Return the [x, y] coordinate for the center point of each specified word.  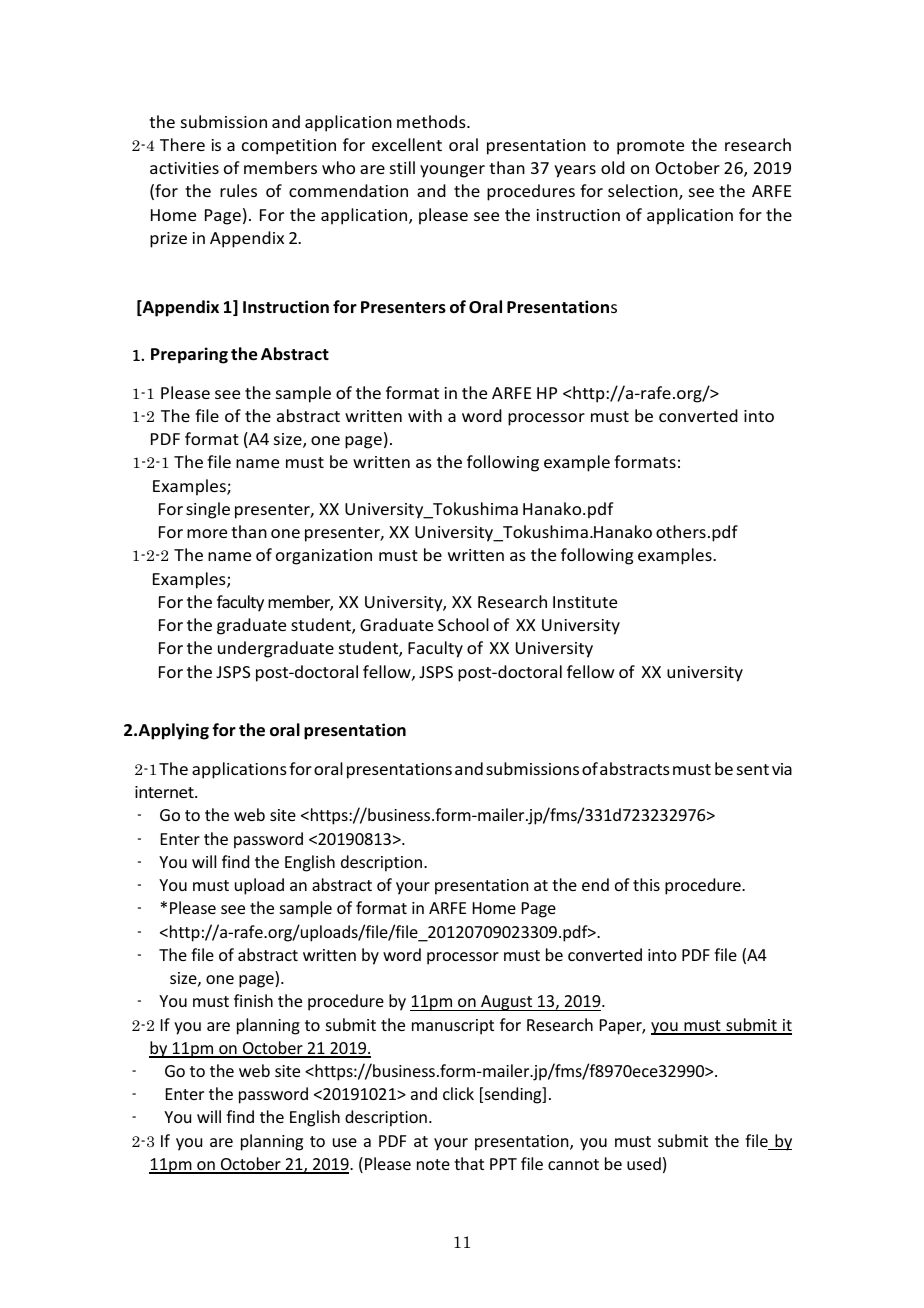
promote [650, 147]
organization [324, 557]
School [463, 624]
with [425, 415]
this [646, 884]
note [433, 1164]
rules [238, 190]
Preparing [189, 355]
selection [644, 192]
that [469, 1163]
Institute [585, 602]
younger [452, 171]
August [507, 1003]
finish [253, 1000]
